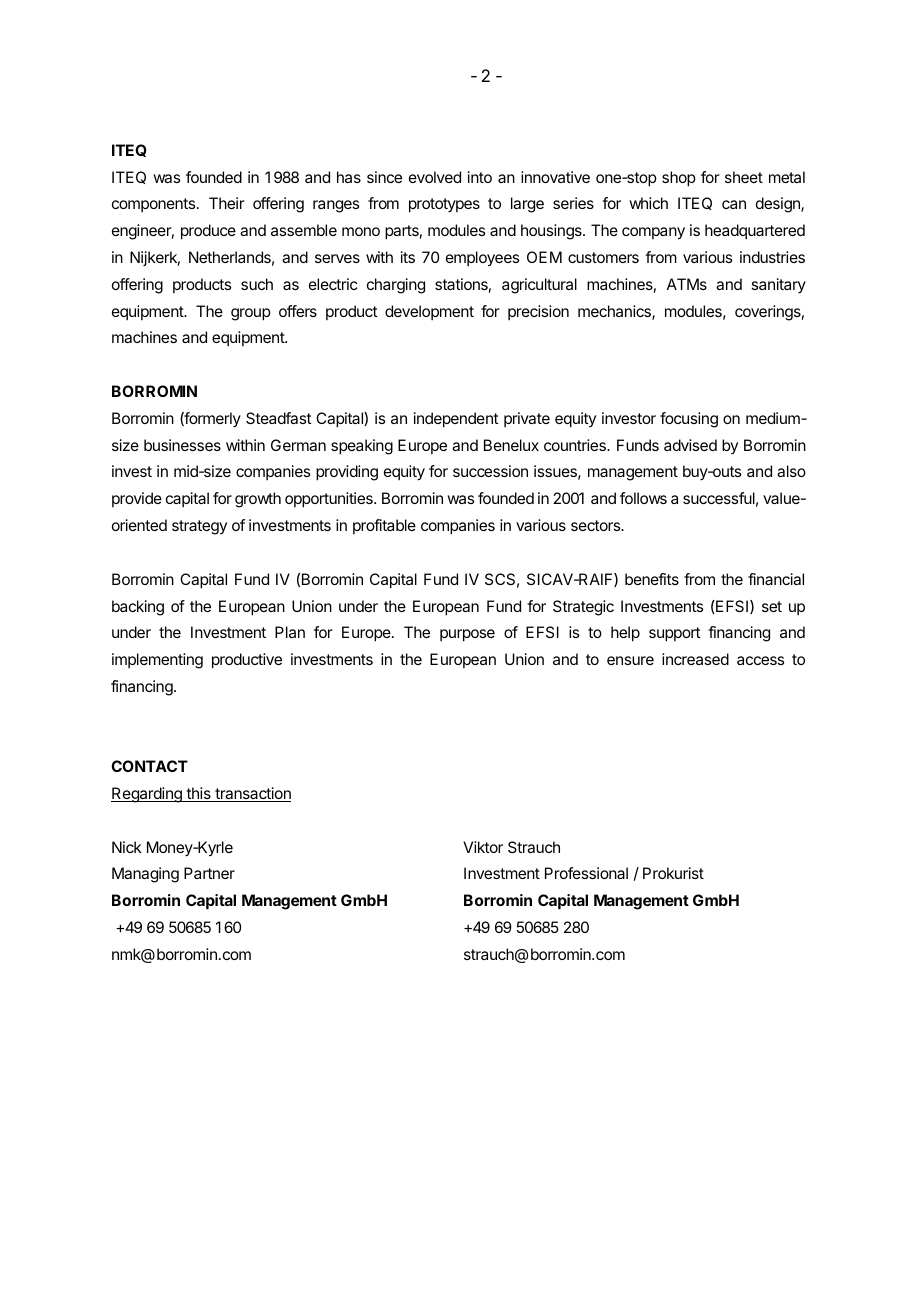 The image size is (924, 1308). Describe the element at coordinates (209, 873) in the page. I see `Partner` at that location.
